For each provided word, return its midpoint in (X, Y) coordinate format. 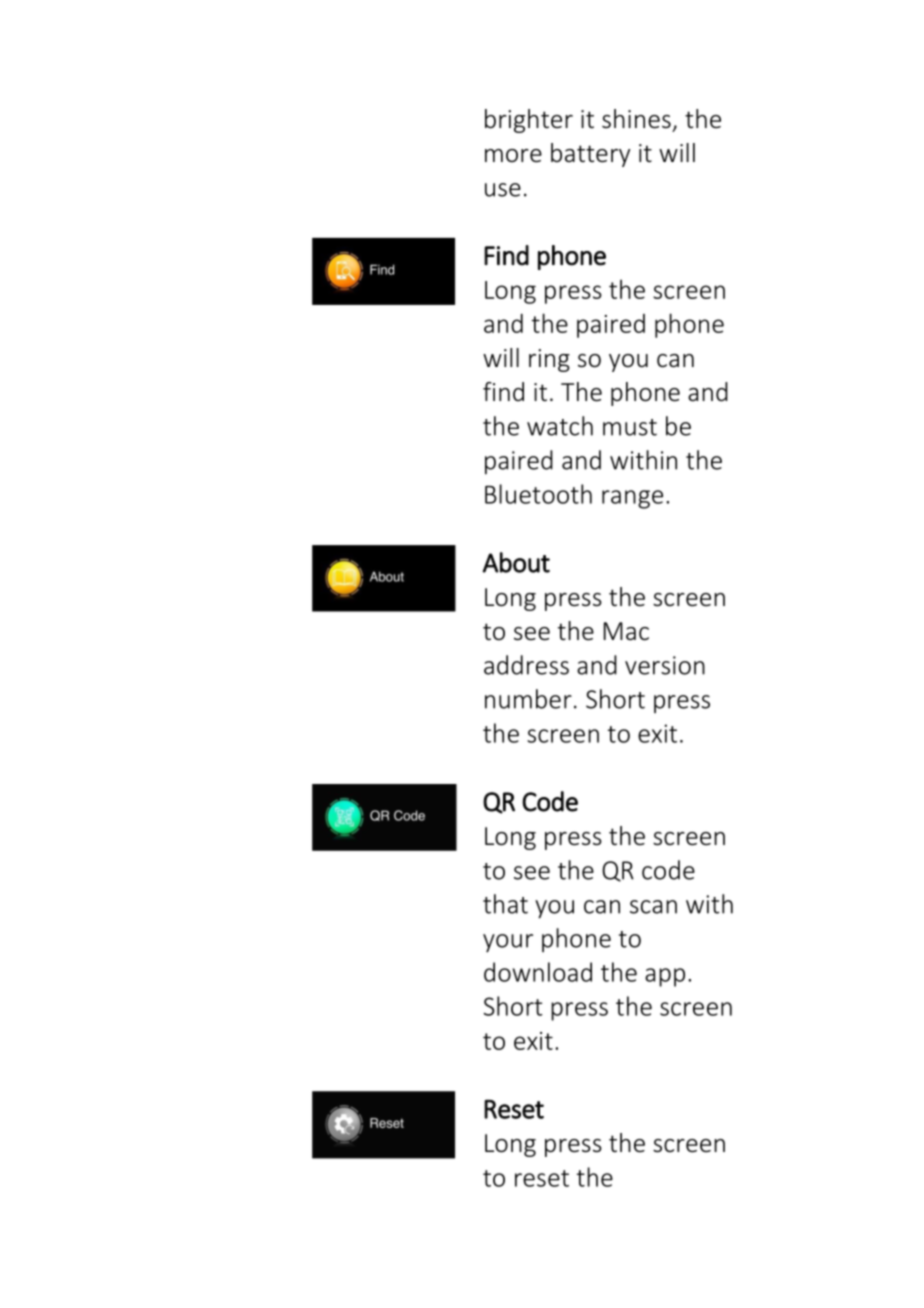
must (630, 427)
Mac (626, 631)
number (528, 699)
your (508, 943)
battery (590, 155)
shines (636, 119)
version (665, 665)
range (632, 499)
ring (549, 360)
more (513, 156)
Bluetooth (538, 494)
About (516, 562)
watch (560, 426)
